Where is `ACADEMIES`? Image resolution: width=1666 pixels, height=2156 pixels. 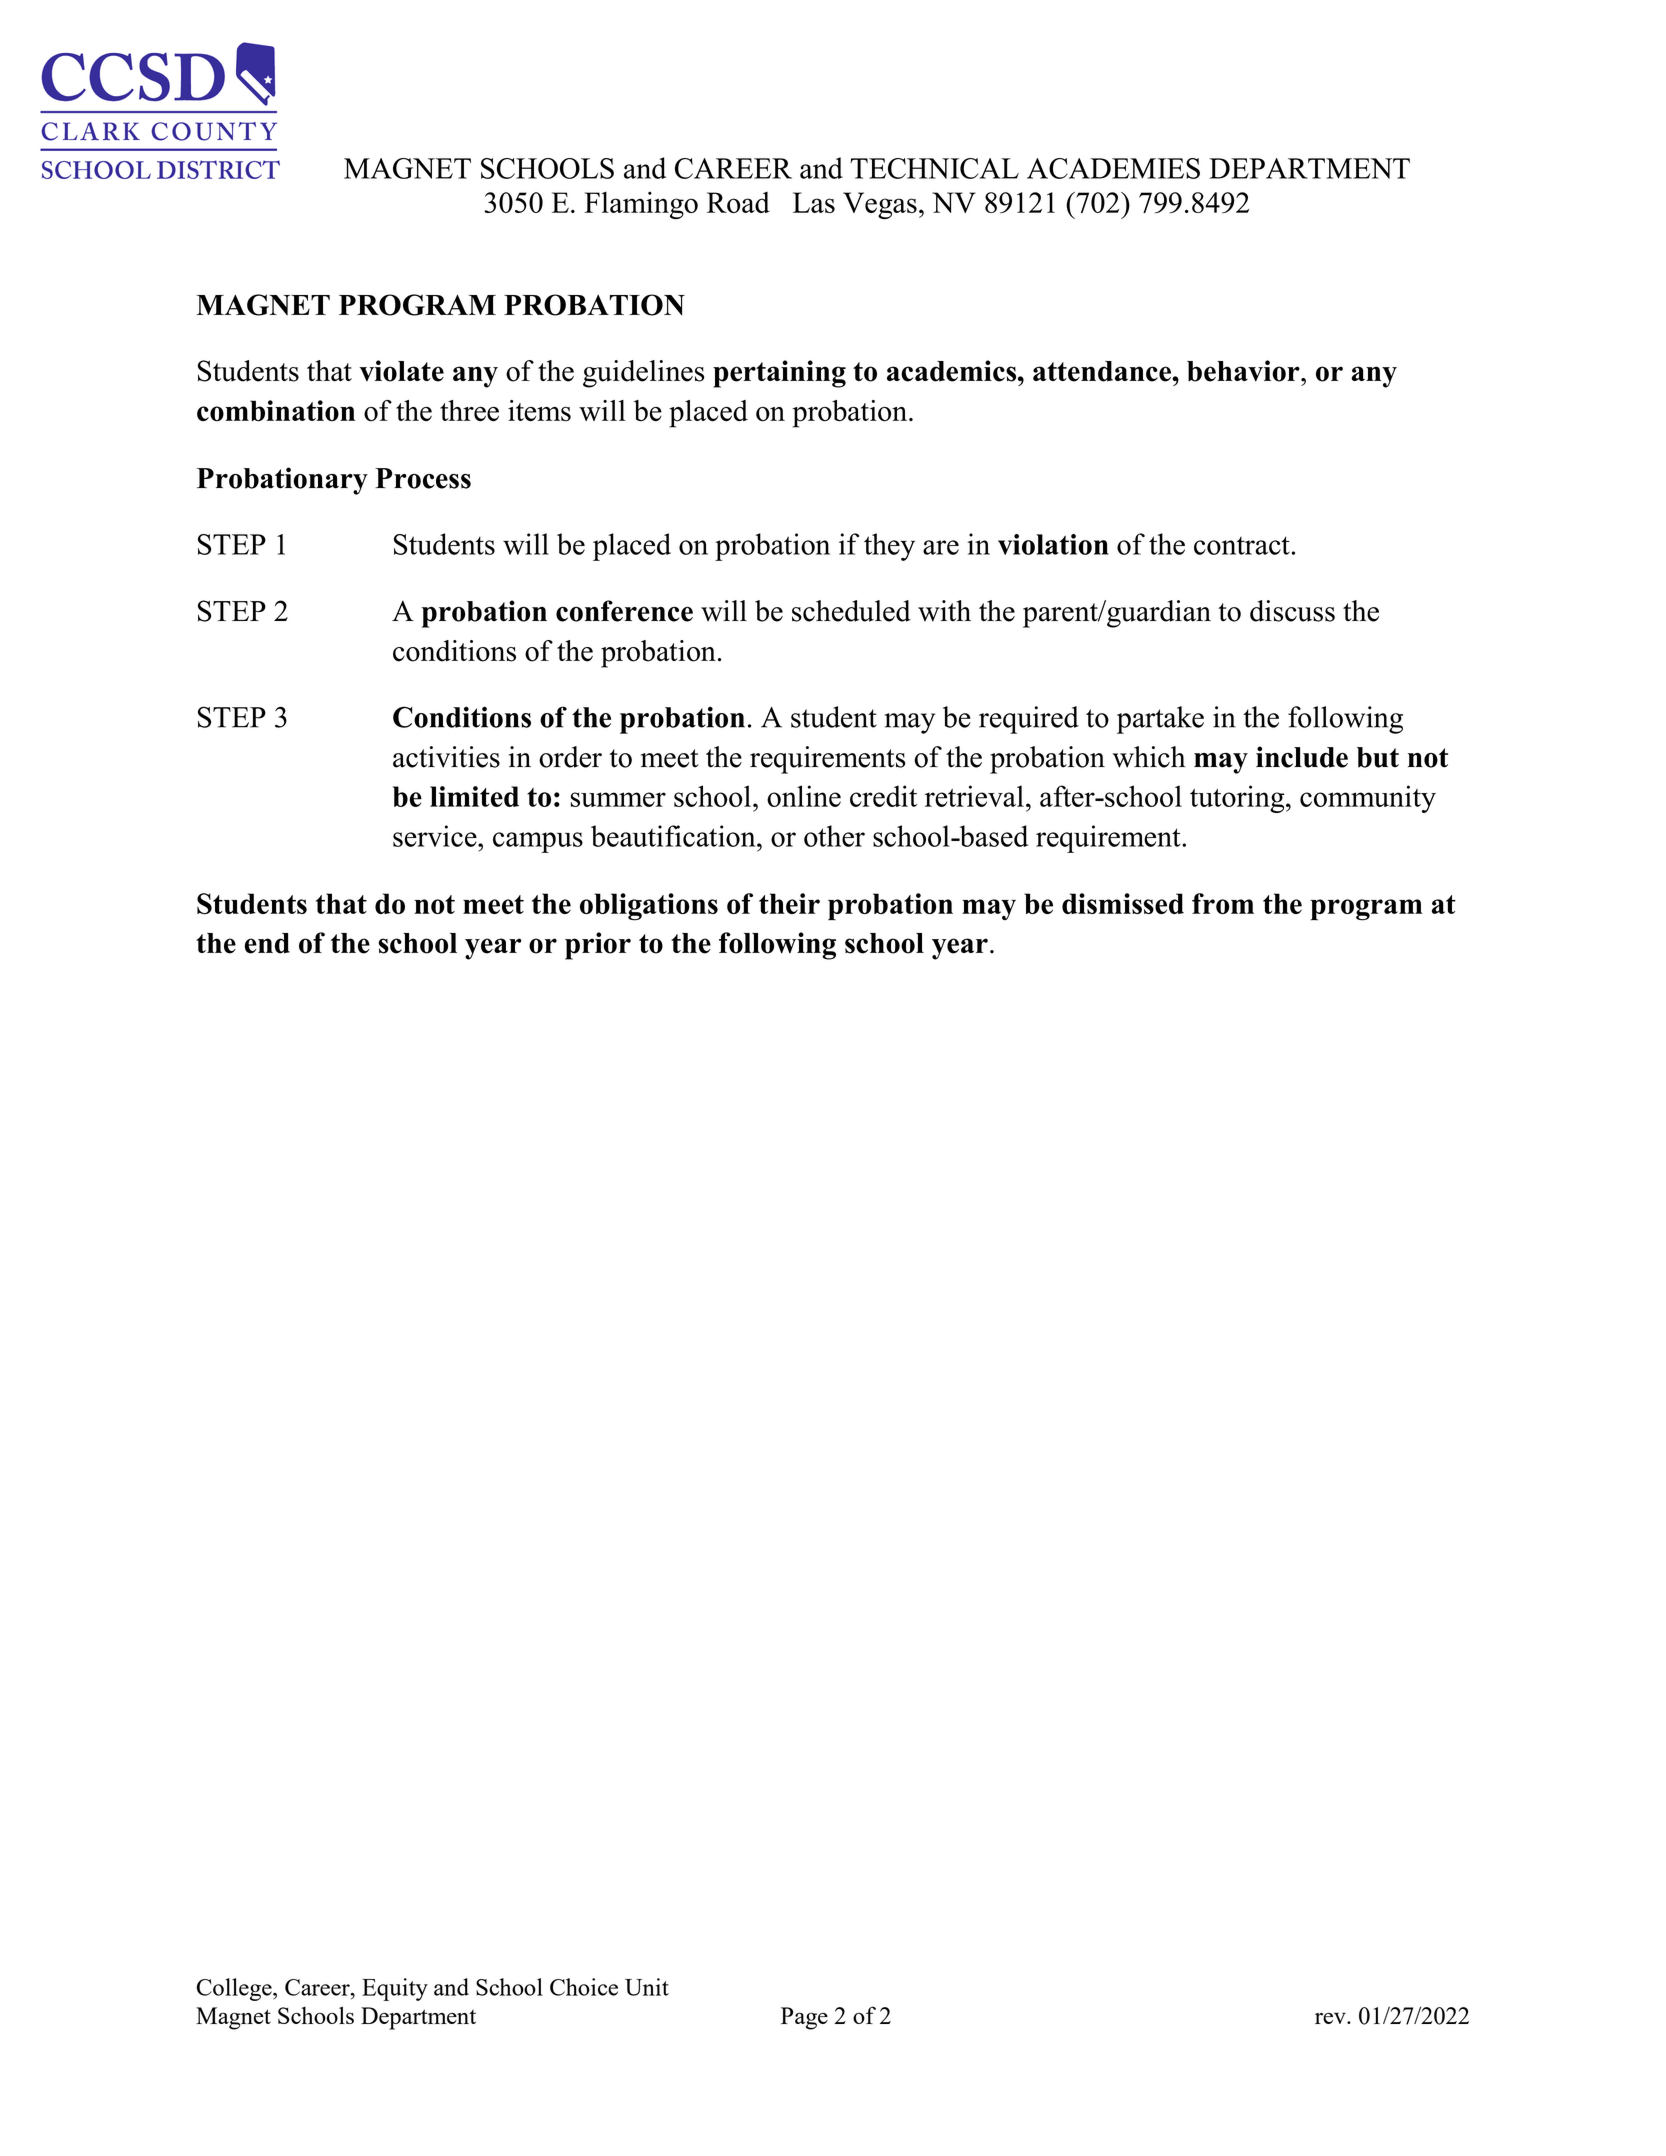 ACADEMIES is located at coordinates (1113, 168).
